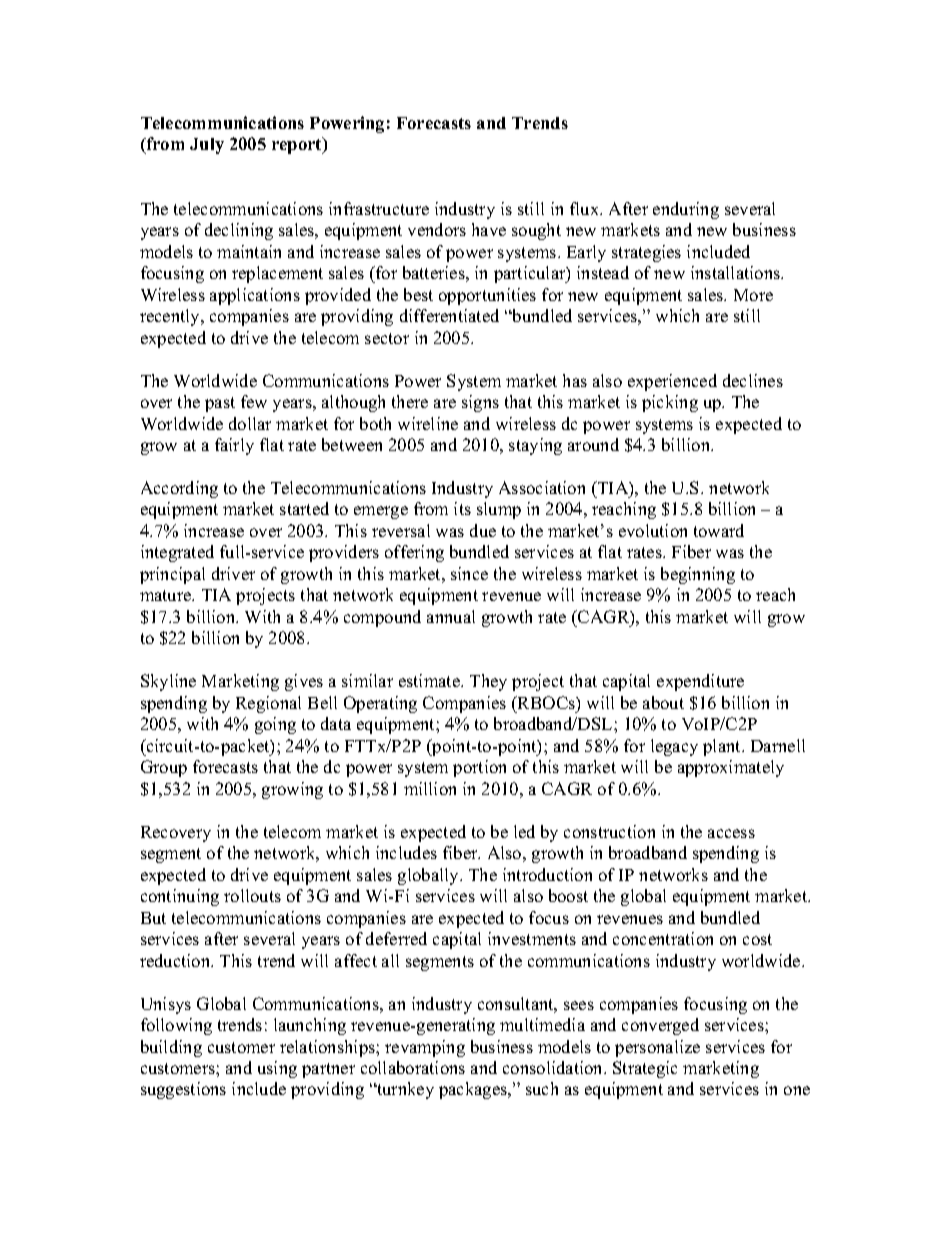 The width and height of the screenshot is (952, 1233). I want to click on suggestions, so click(183, 1090).
